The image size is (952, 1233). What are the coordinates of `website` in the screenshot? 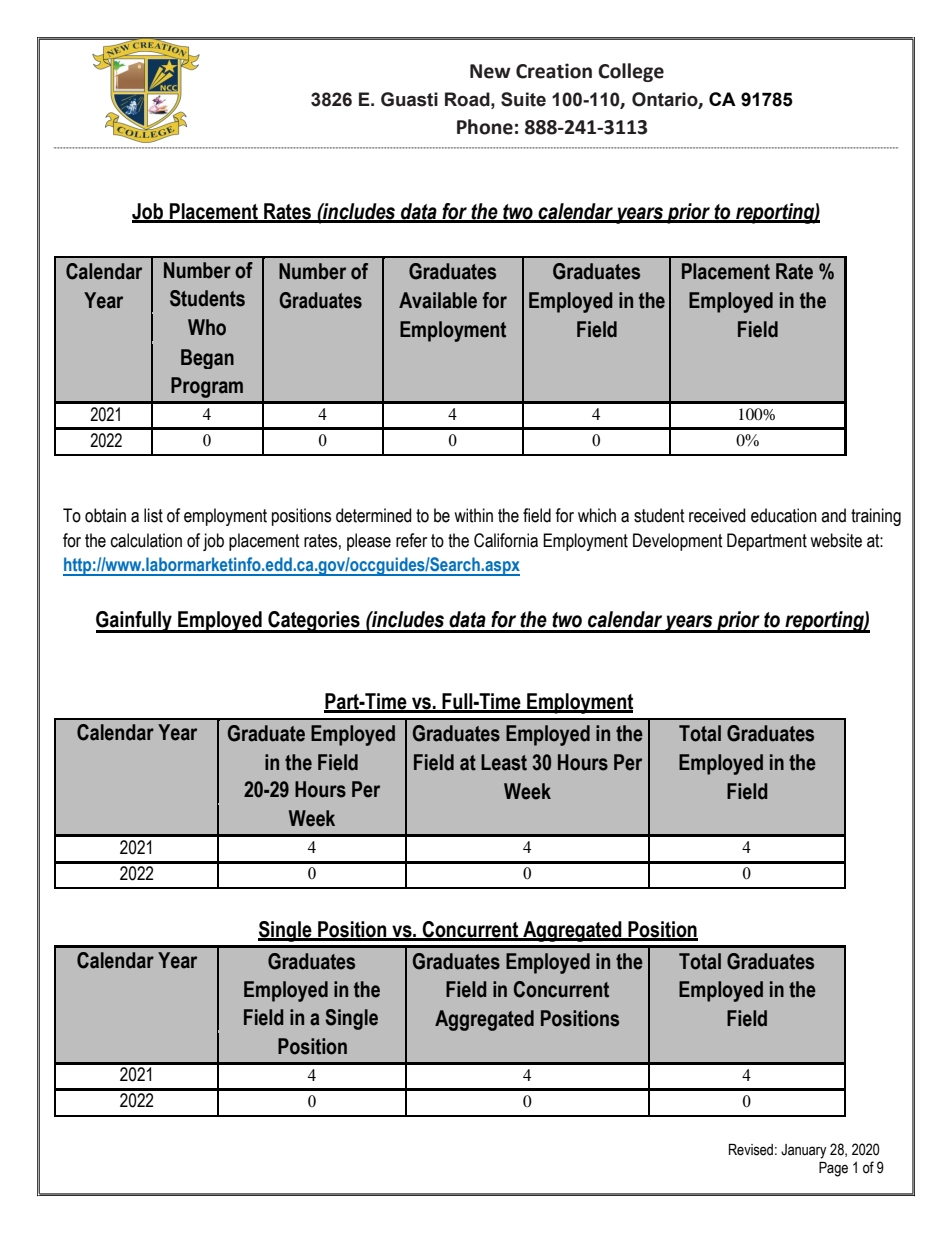 It's located at (836, 540).
